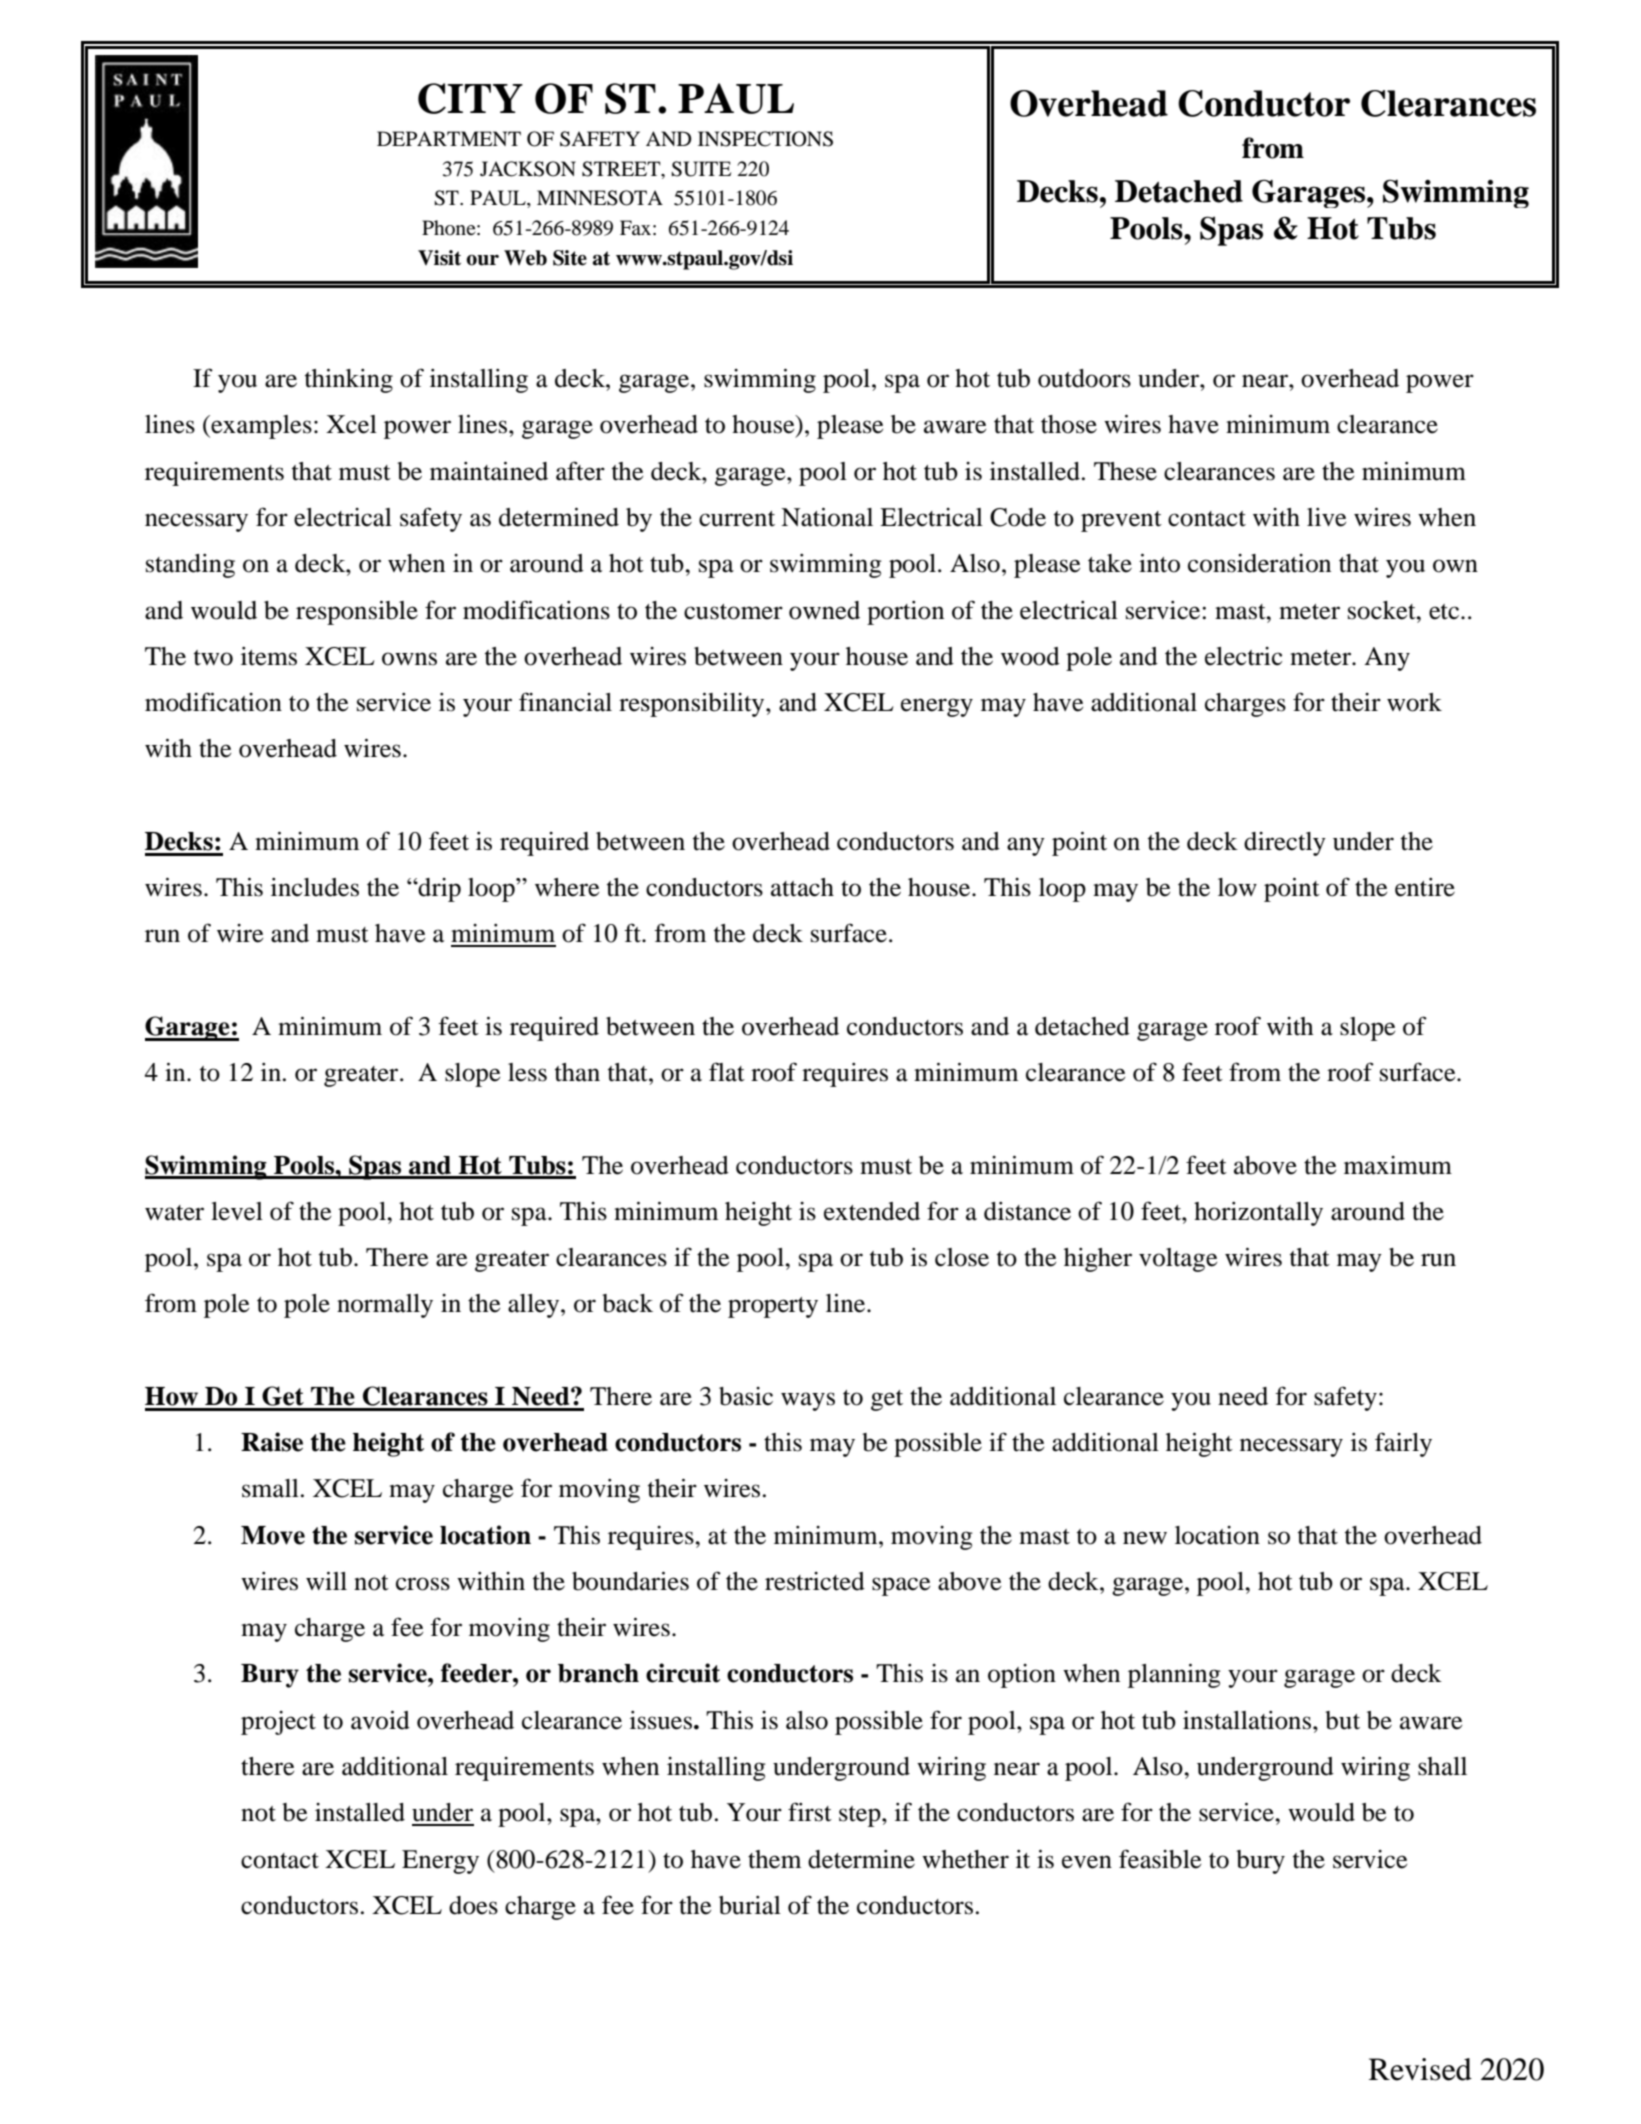 The image size is (1641, 2124). I want to click on outdoors, so click(1084, 378).
